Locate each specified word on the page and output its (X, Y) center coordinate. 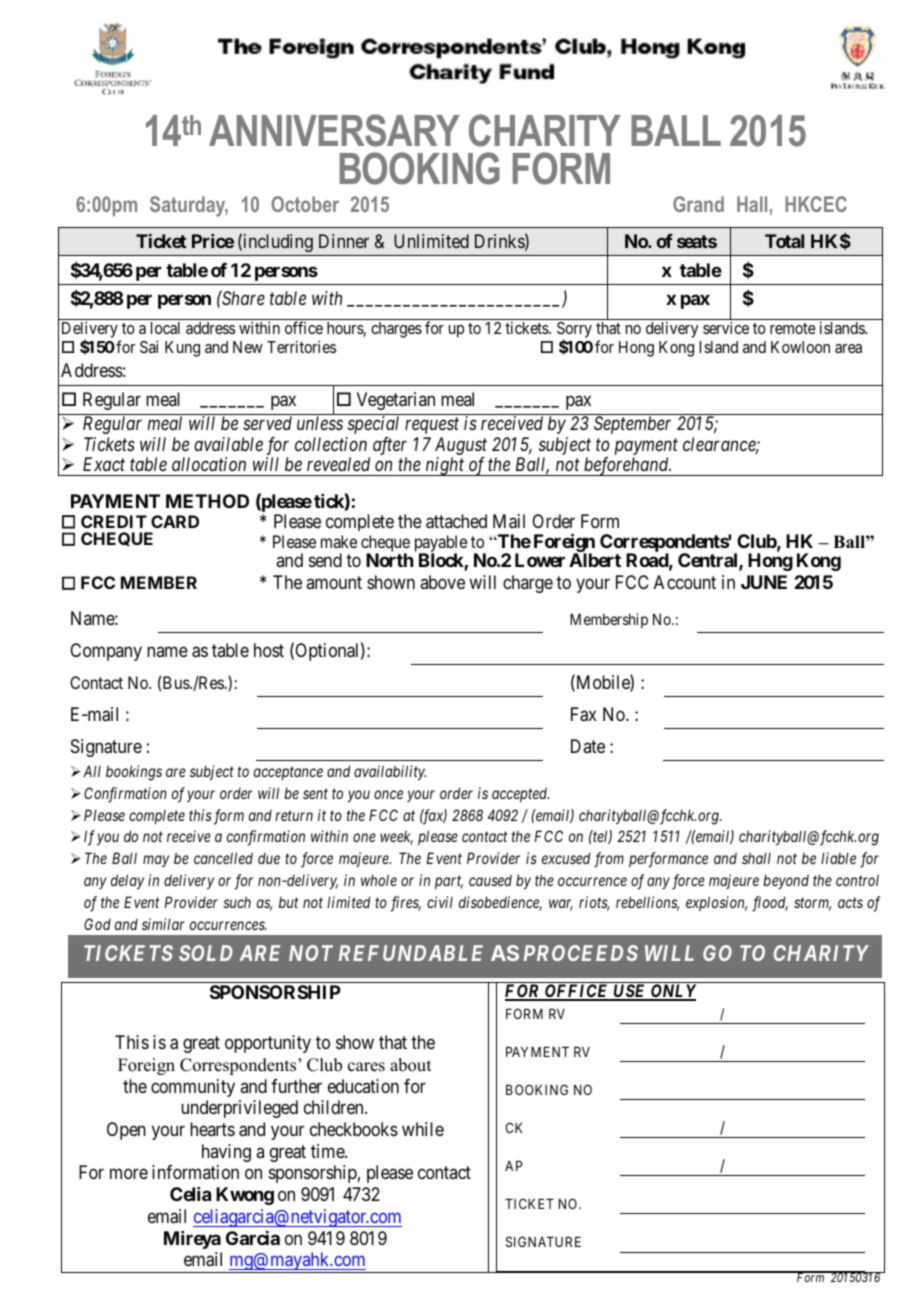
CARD (175, 521)
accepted (520, 795)
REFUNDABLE (411, 953)
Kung (182, 349)
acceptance (288, 773)
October (305, 204)
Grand (698, 204)
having (226, 1153)
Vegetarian (396, 401)
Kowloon (800, 347)
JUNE (764, 582)
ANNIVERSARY (334, 130)
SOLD (206, 953)
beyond (786, 881)
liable (838, 858)
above (442, 582)
